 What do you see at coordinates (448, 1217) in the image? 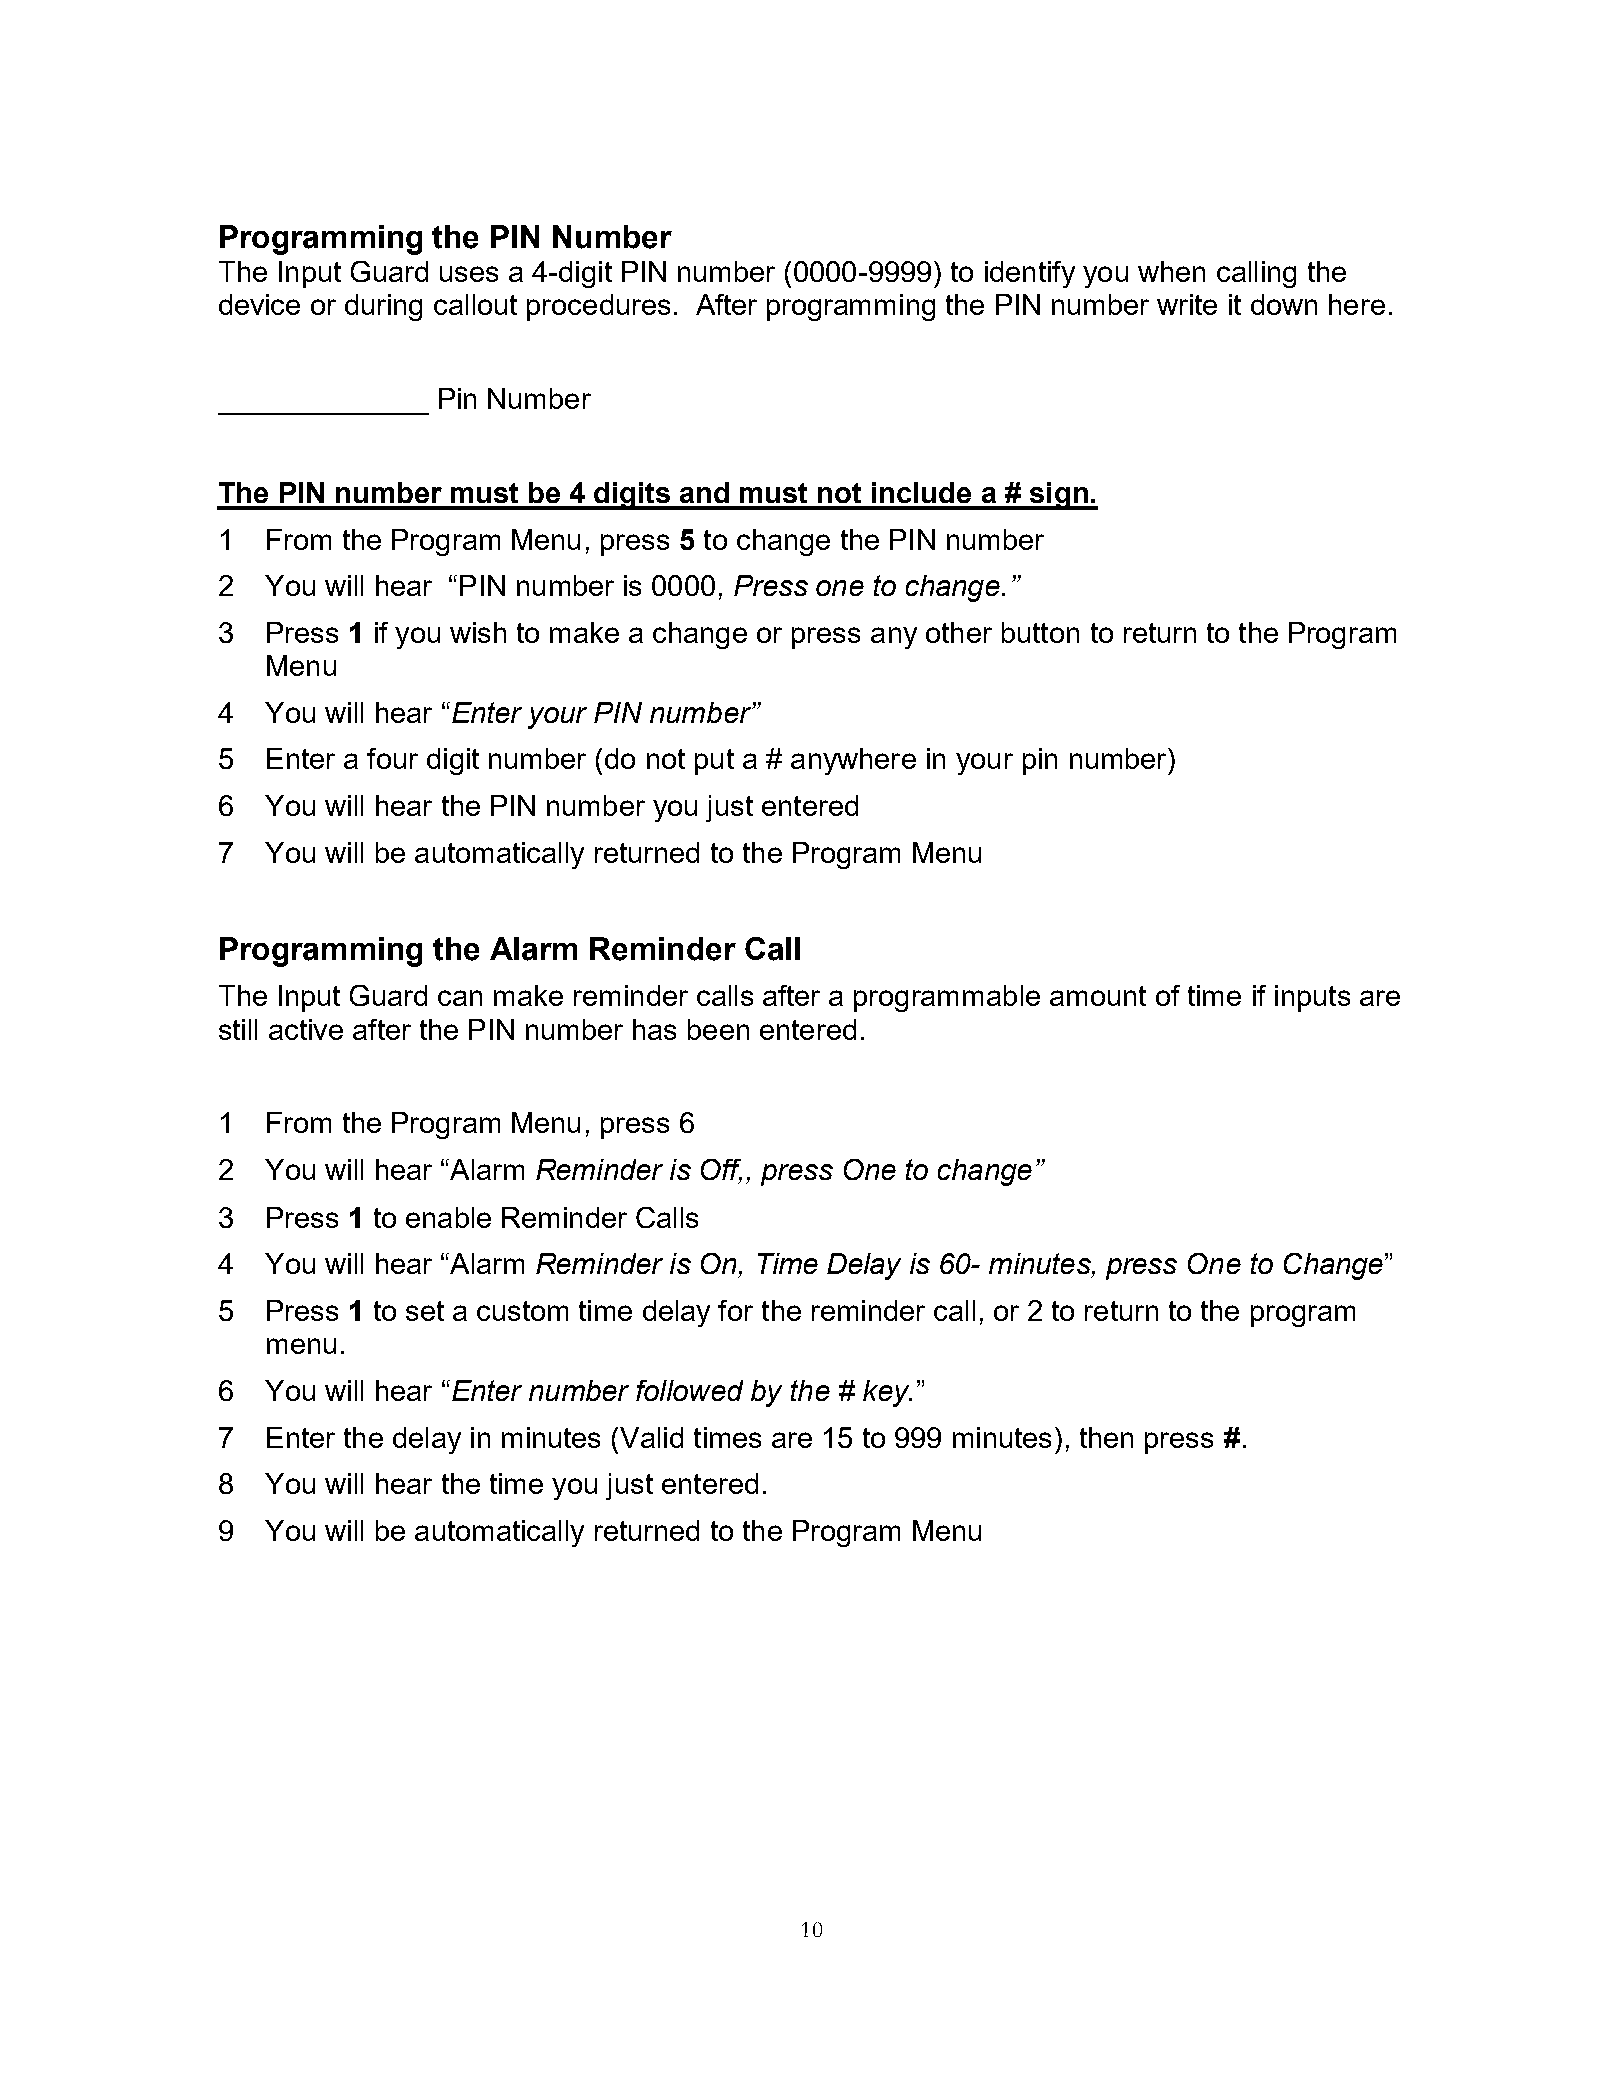
I see `enable` at bounding box center [448, 1217].
